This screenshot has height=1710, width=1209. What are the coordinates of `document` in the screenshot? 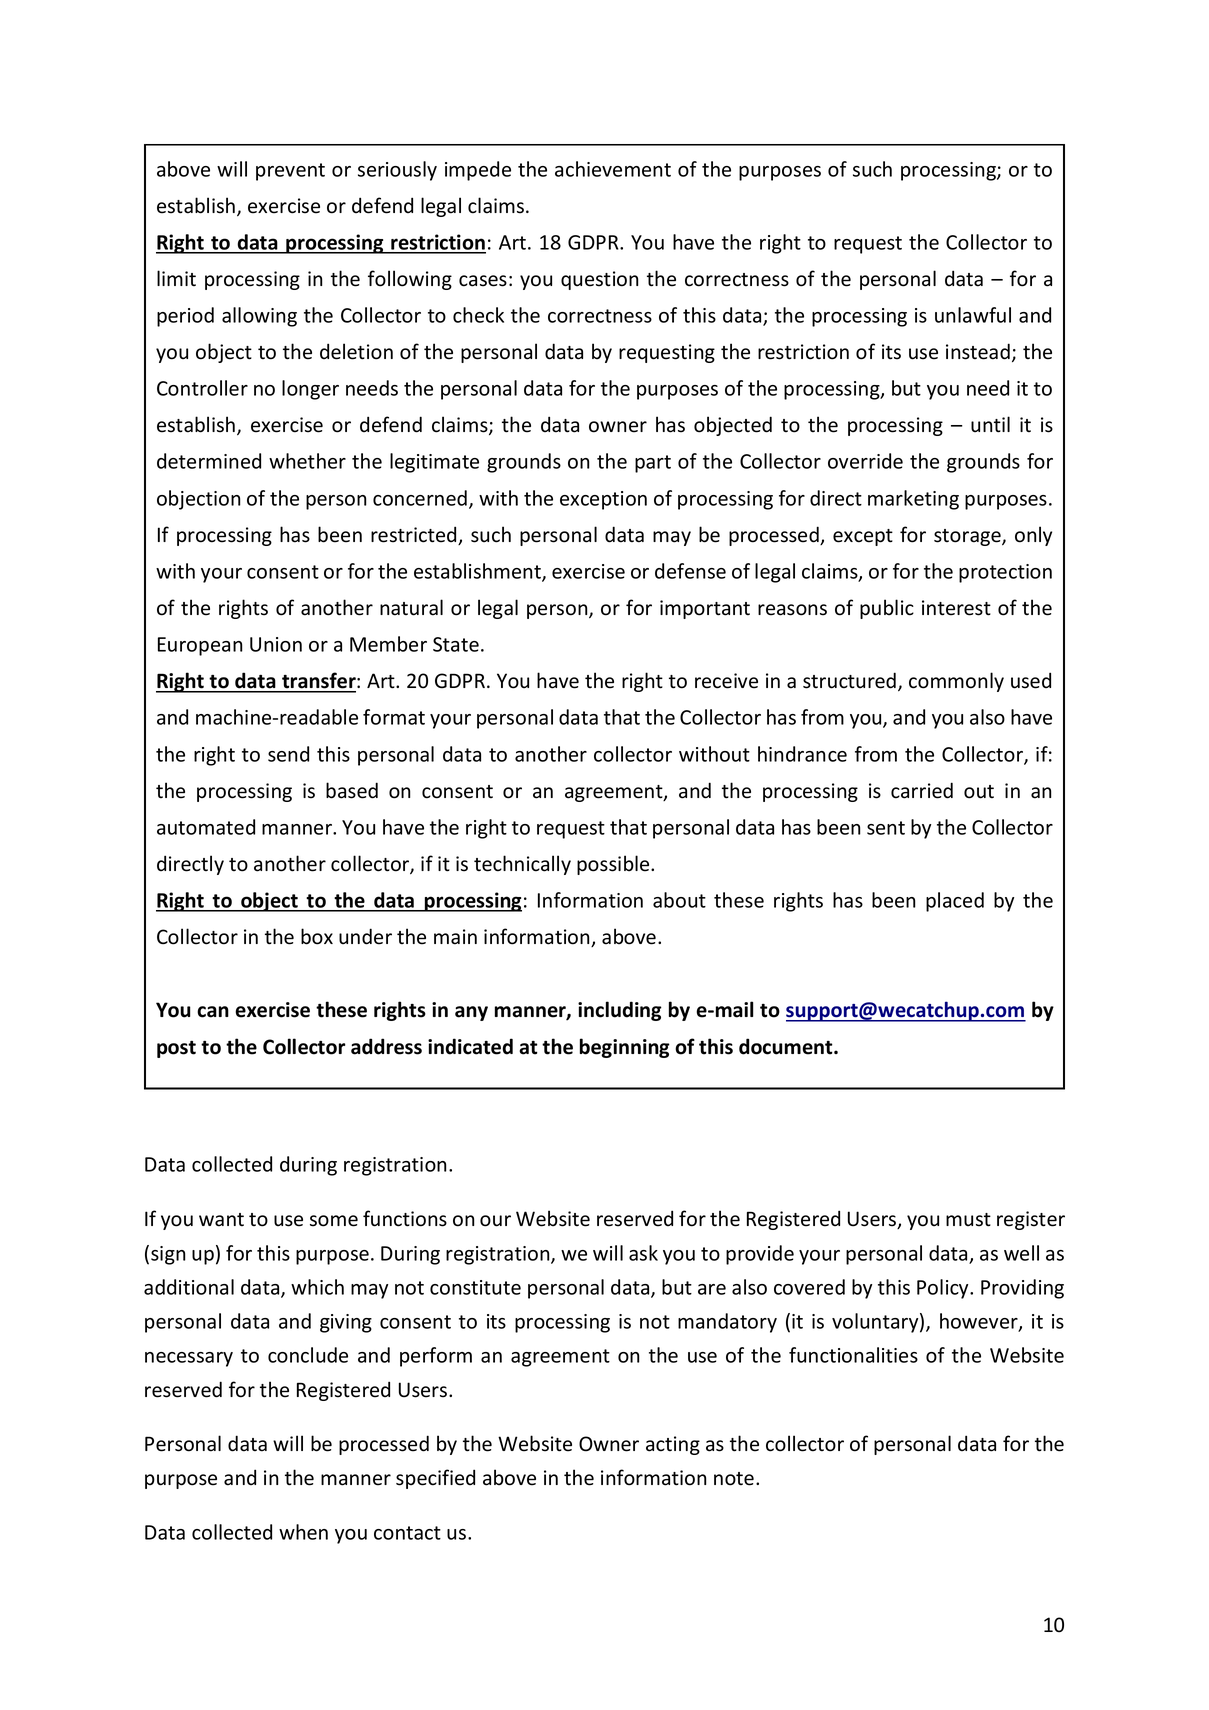 It's located at (787, 1046).
